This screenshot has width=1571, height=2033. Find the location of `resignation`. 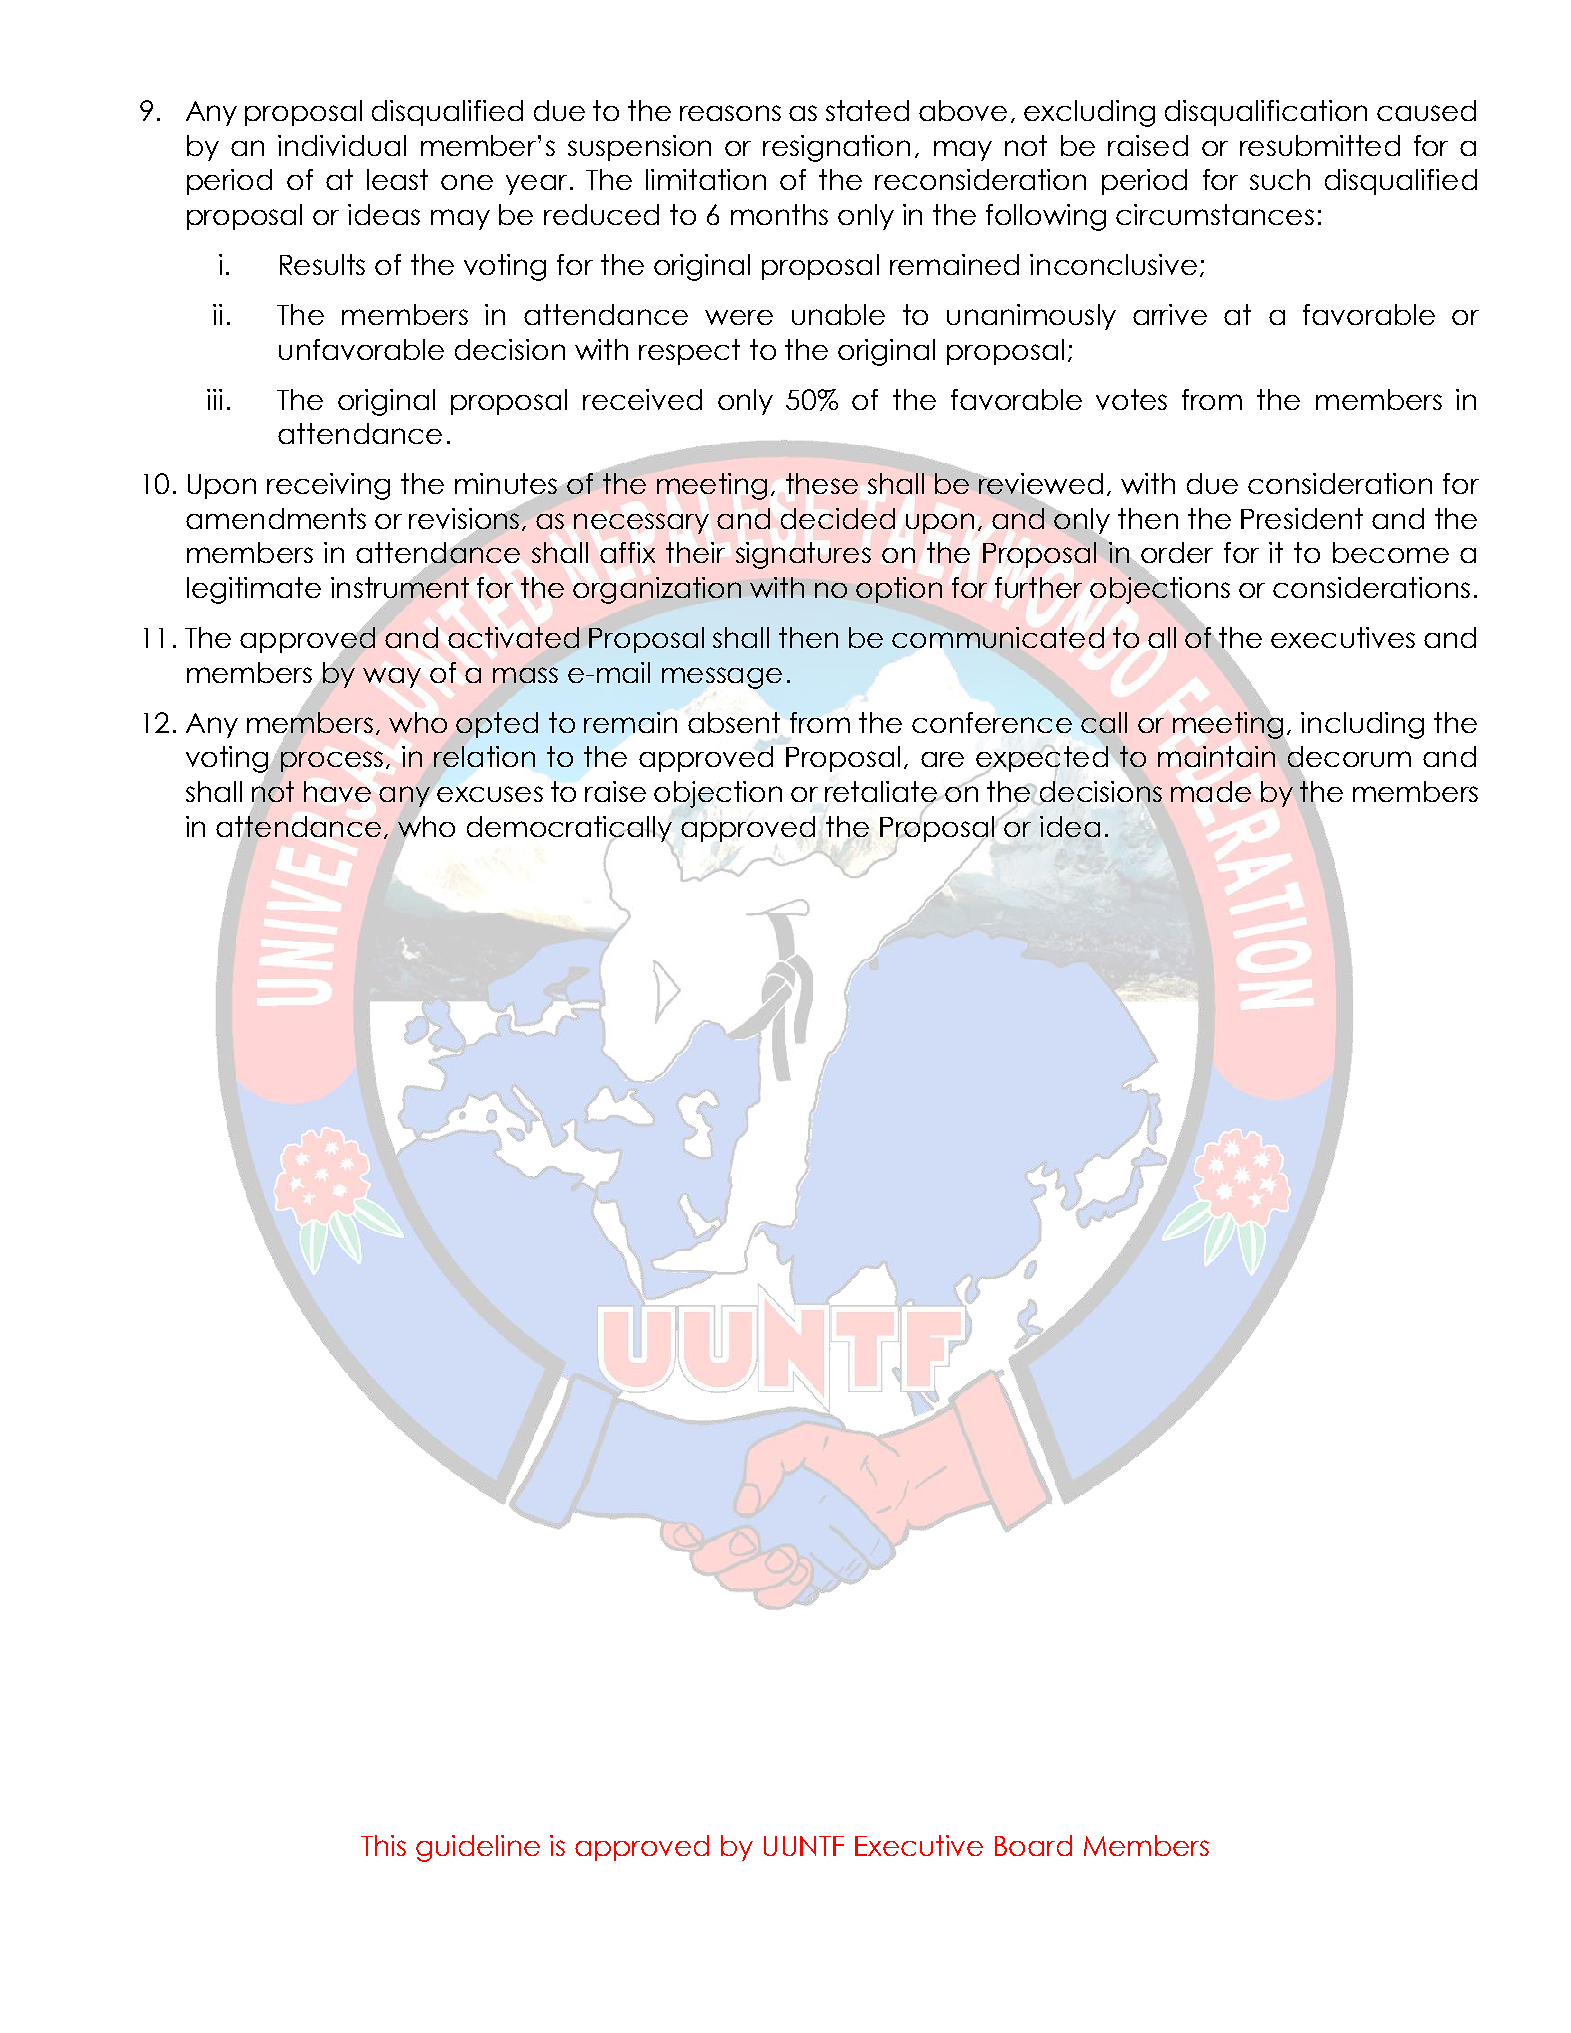

resignation is located at coordinates (836, 148).
